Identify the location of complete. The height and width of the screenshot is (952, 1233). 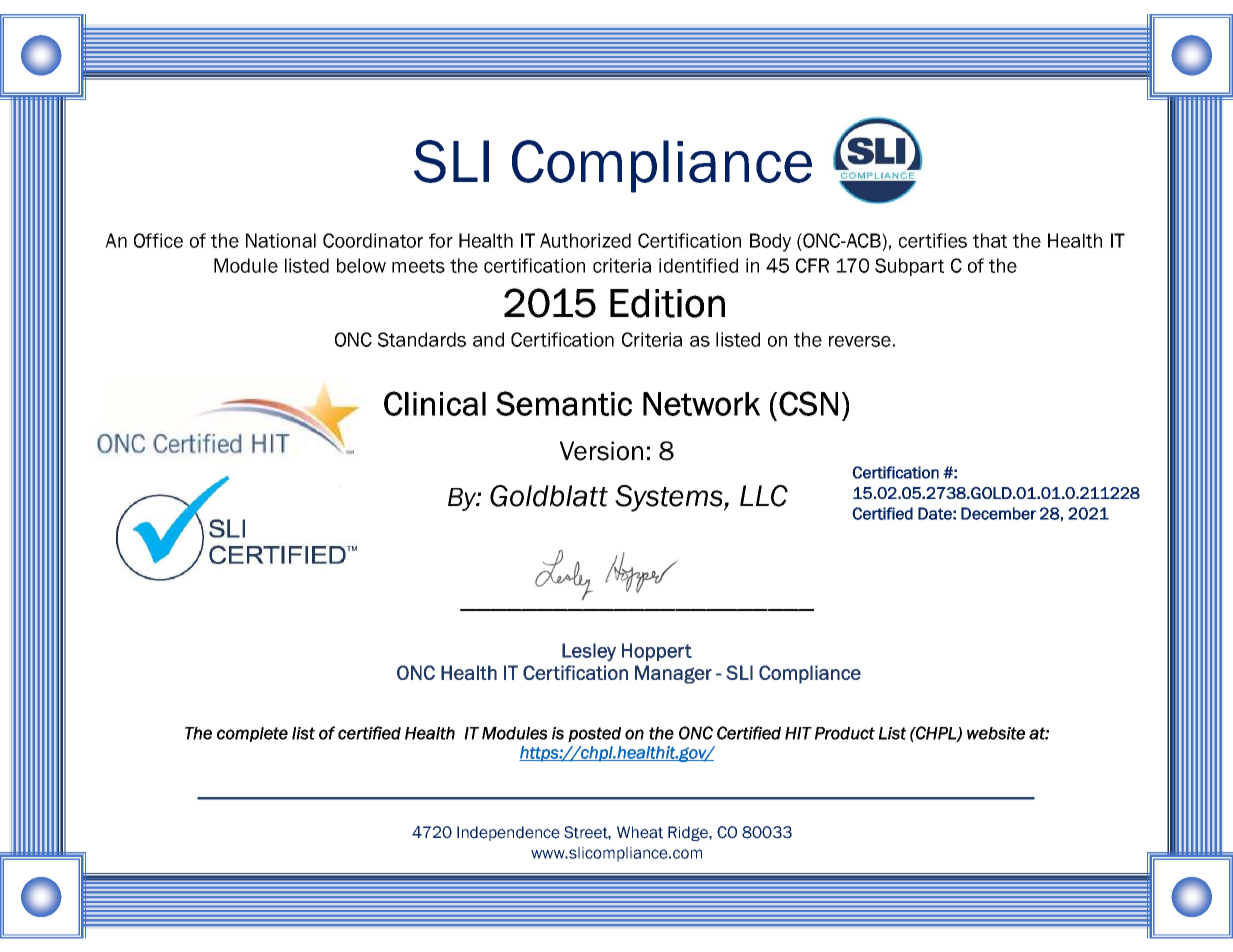
(252, 734).
